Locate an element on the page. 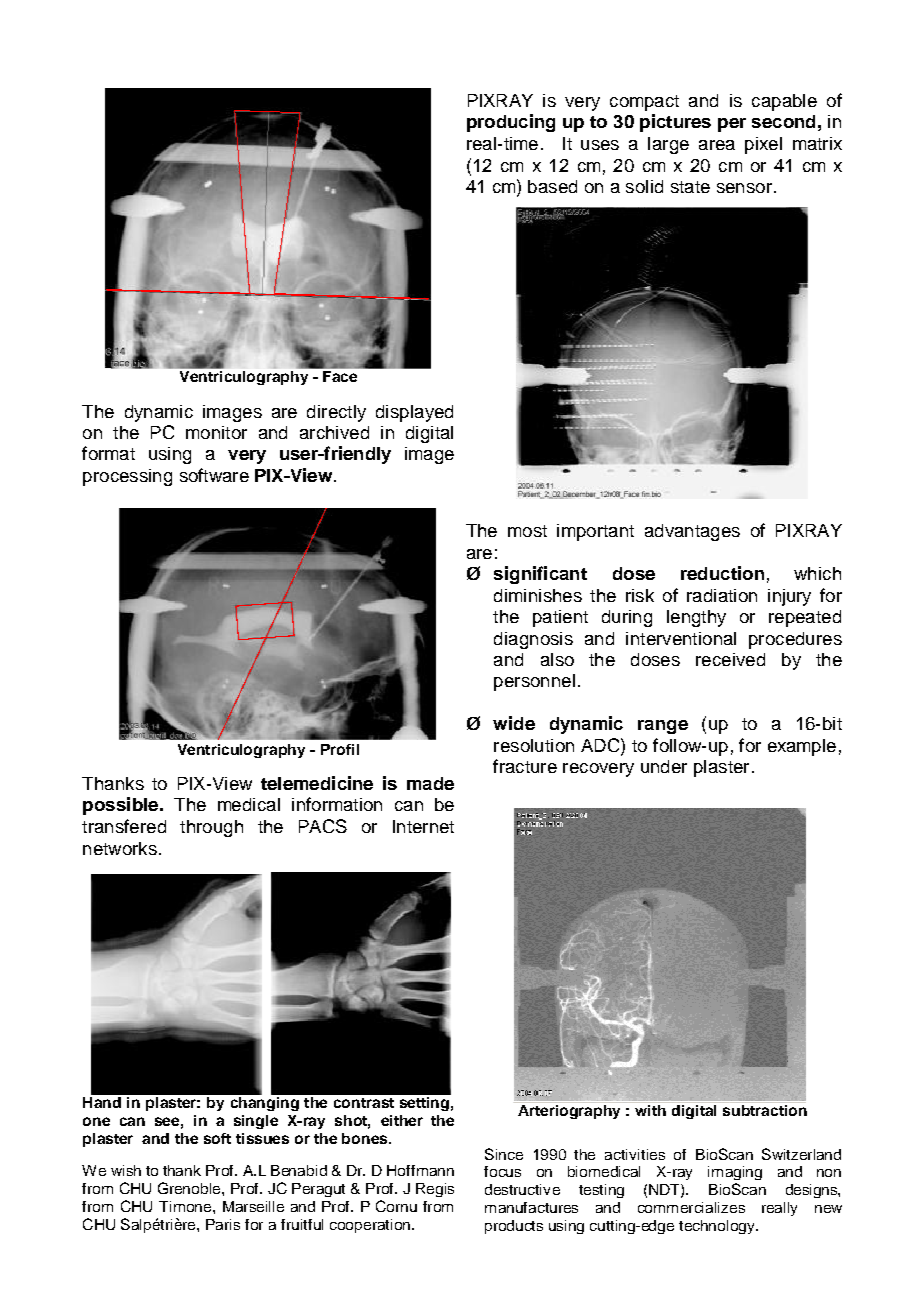  Internet is located at coordinates (423, 826).
